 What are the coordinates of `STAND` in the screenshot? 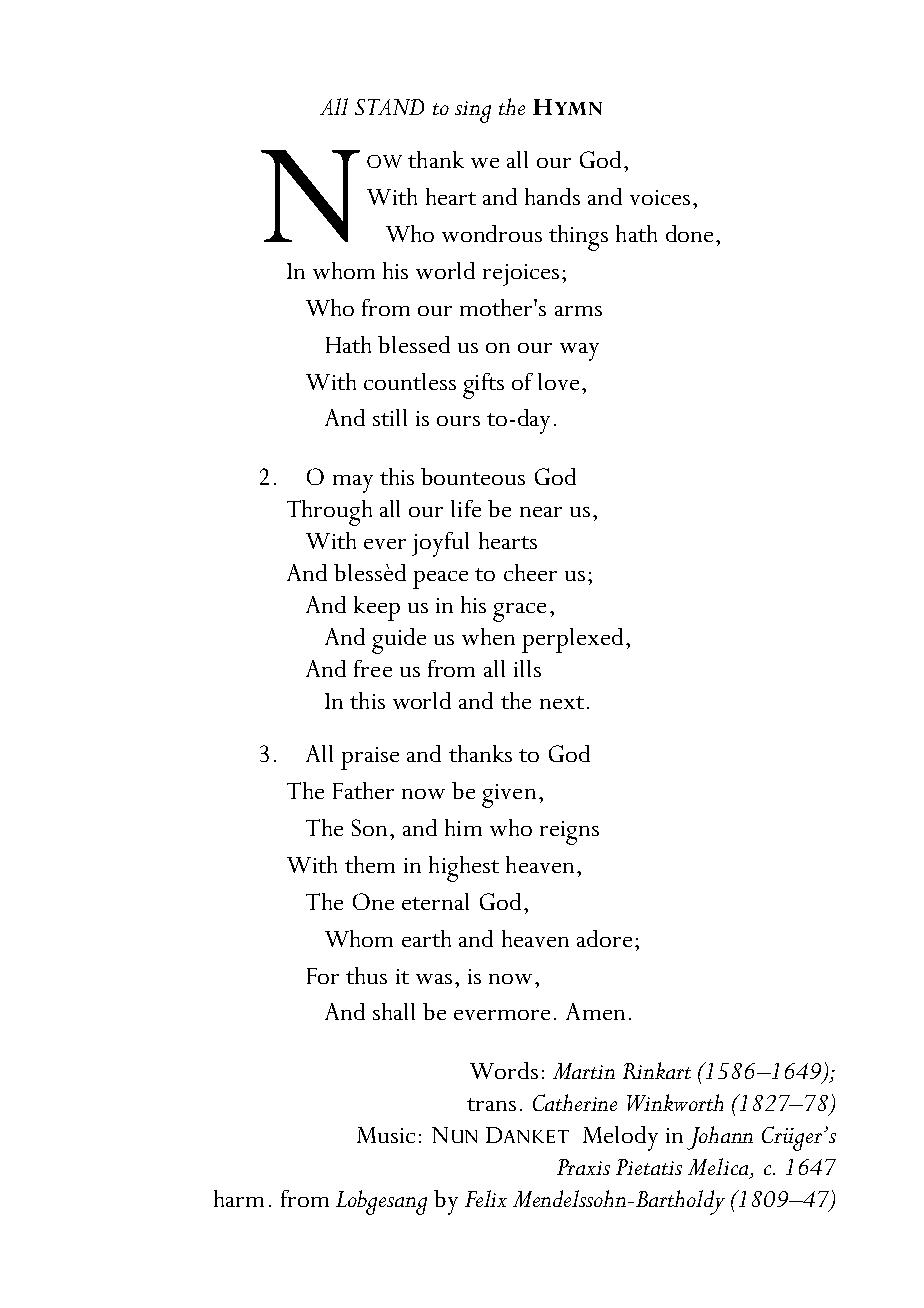 It's located at (389, 107).
